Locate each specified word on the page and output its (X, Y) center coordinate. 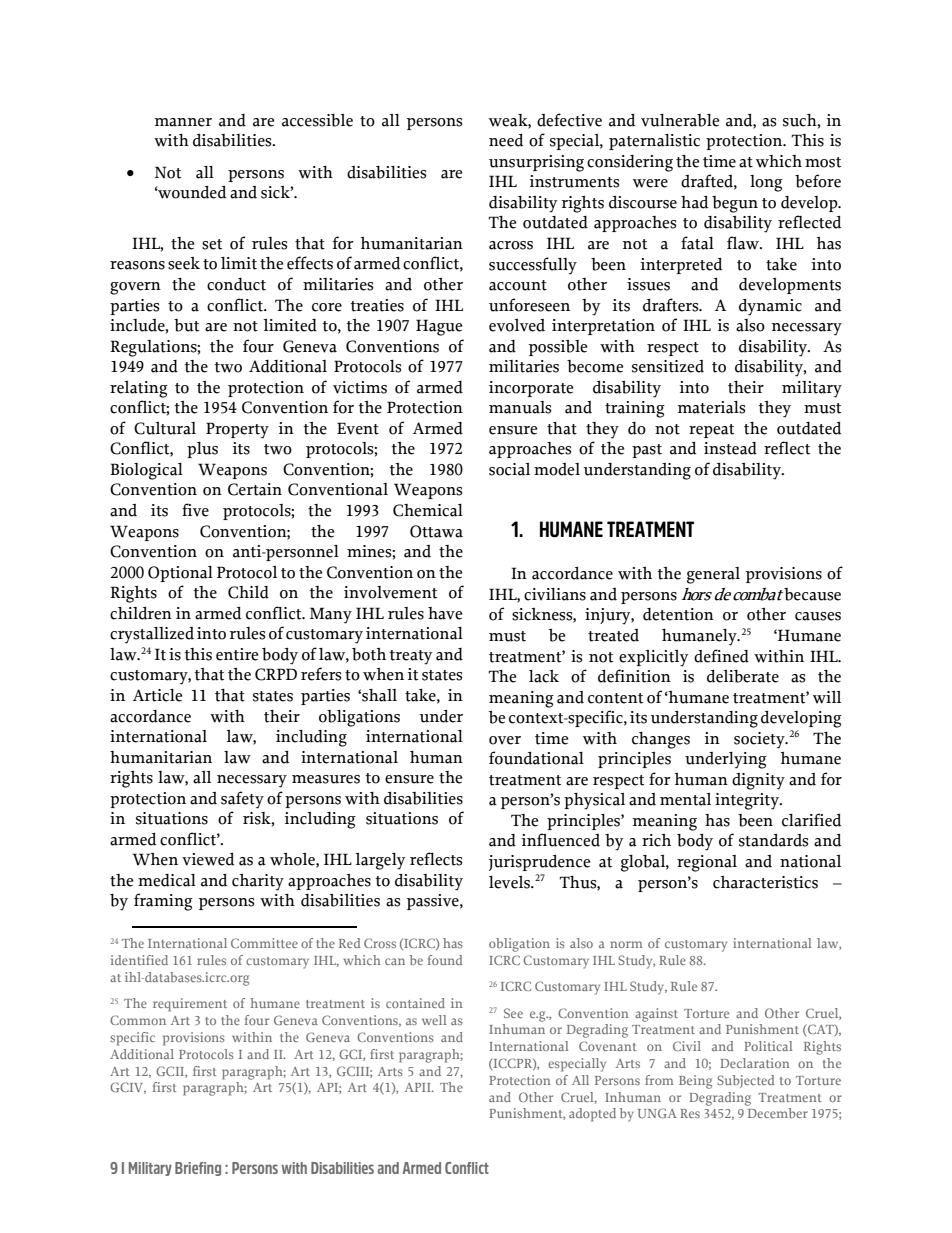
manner (183, 122)
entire (237, 654)
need (506, 140)
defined (721, 656)
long (766, 183)
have (445, 613)
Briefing (198, 1169)
